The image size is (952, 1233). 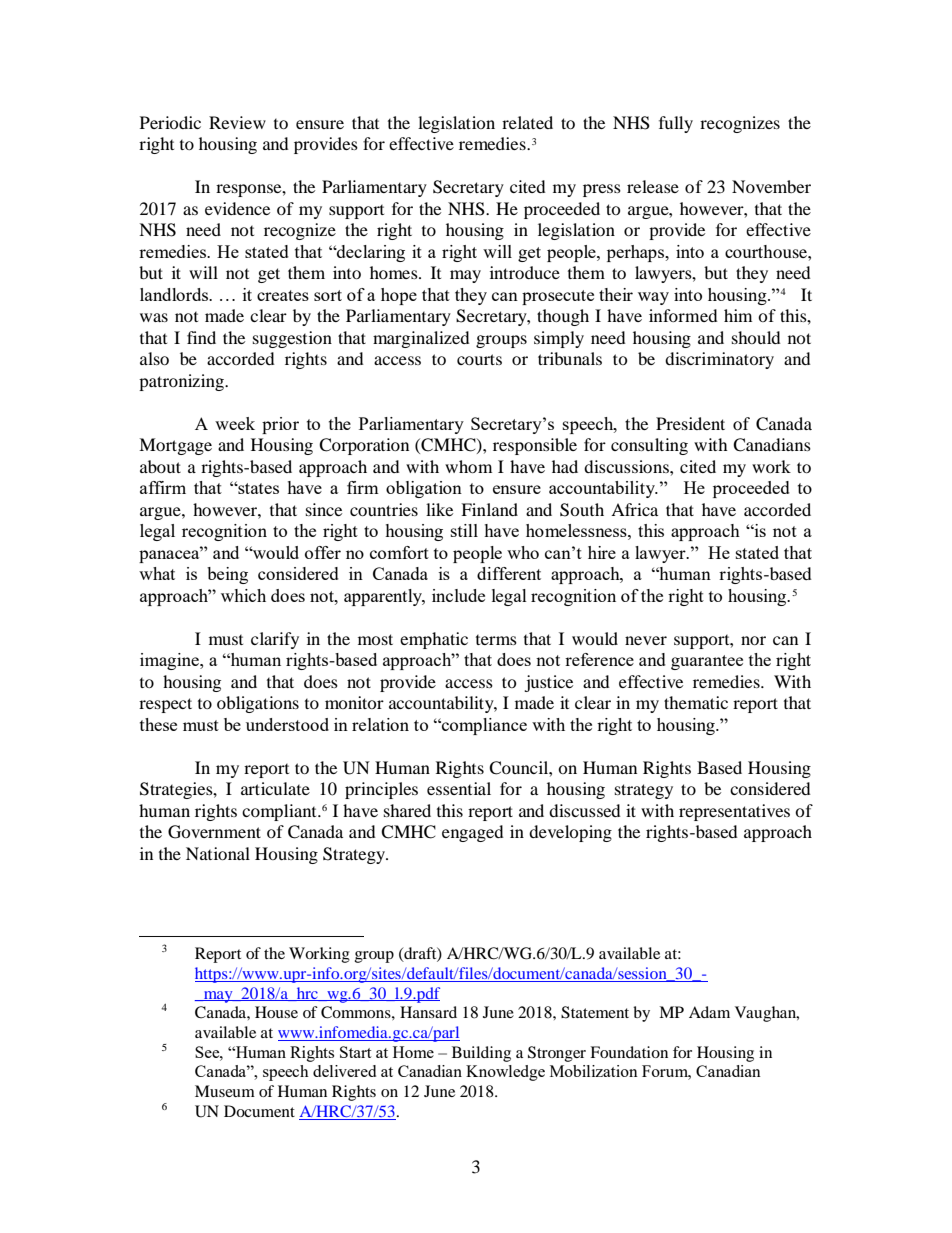 I want to click on engaged, so click(x=473, y=833).
